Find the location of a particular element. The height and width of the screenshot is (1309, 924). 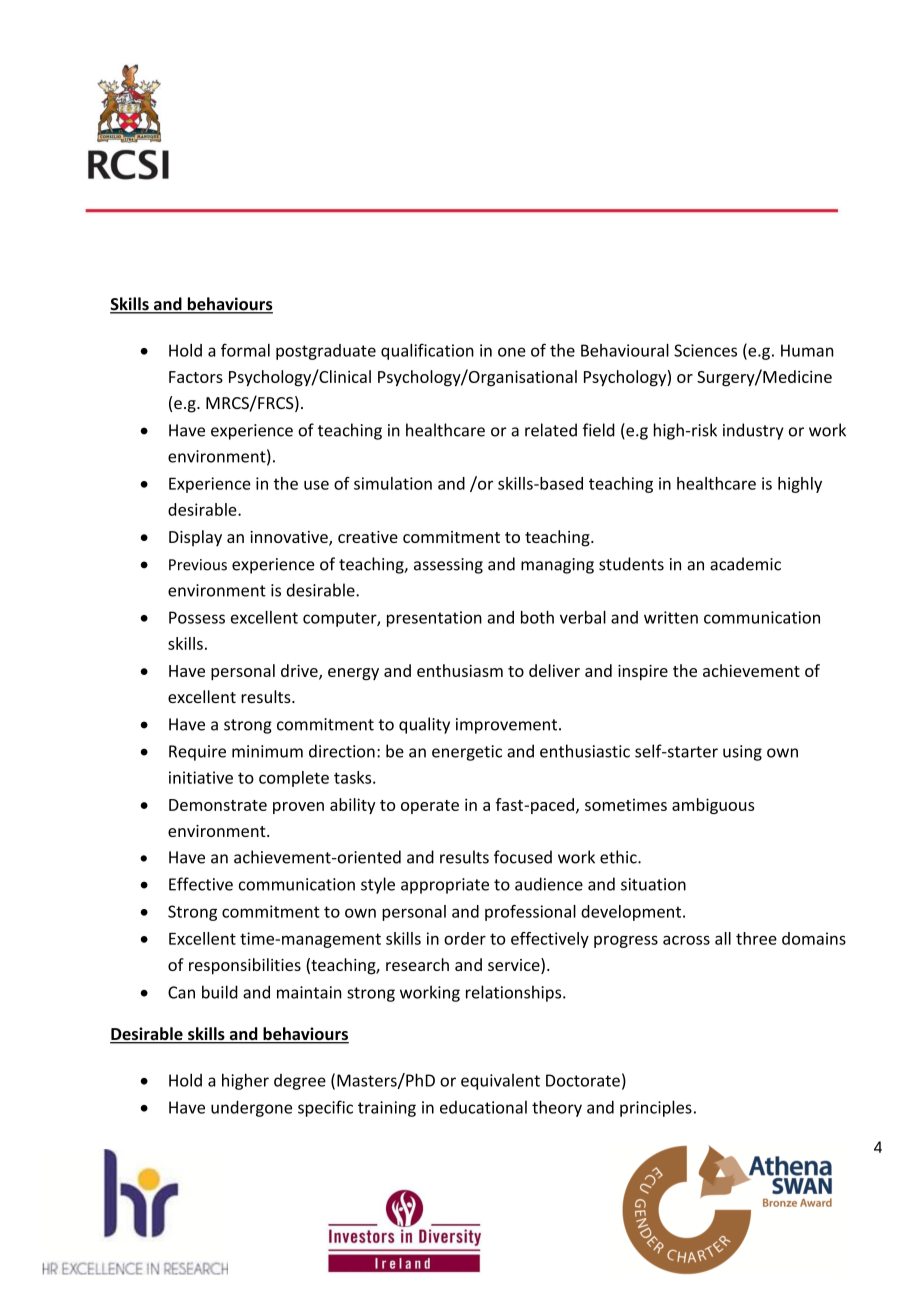

undergone is located at coordinates (251, 1108).
